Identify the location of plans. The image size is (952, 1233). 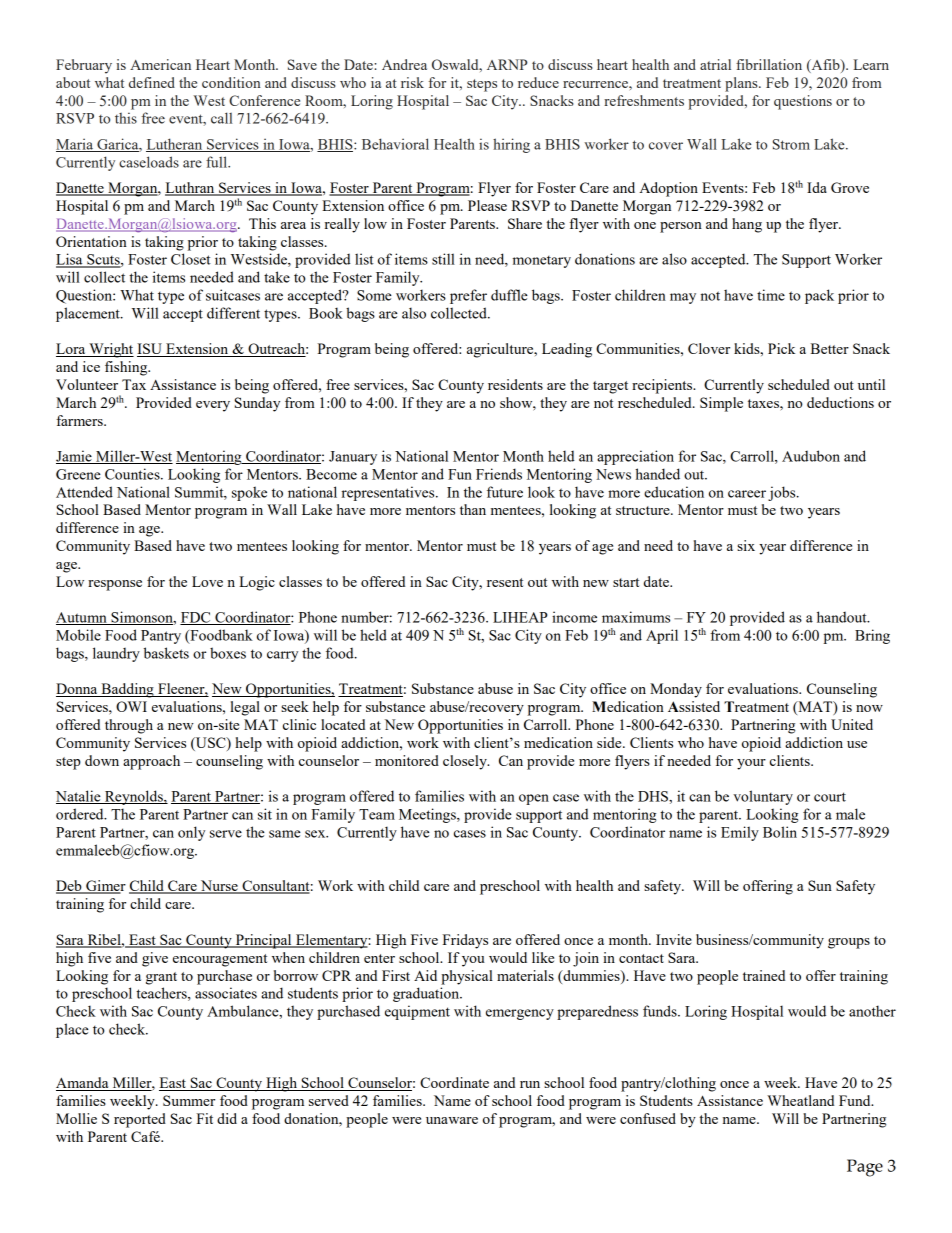
(742, 84).
